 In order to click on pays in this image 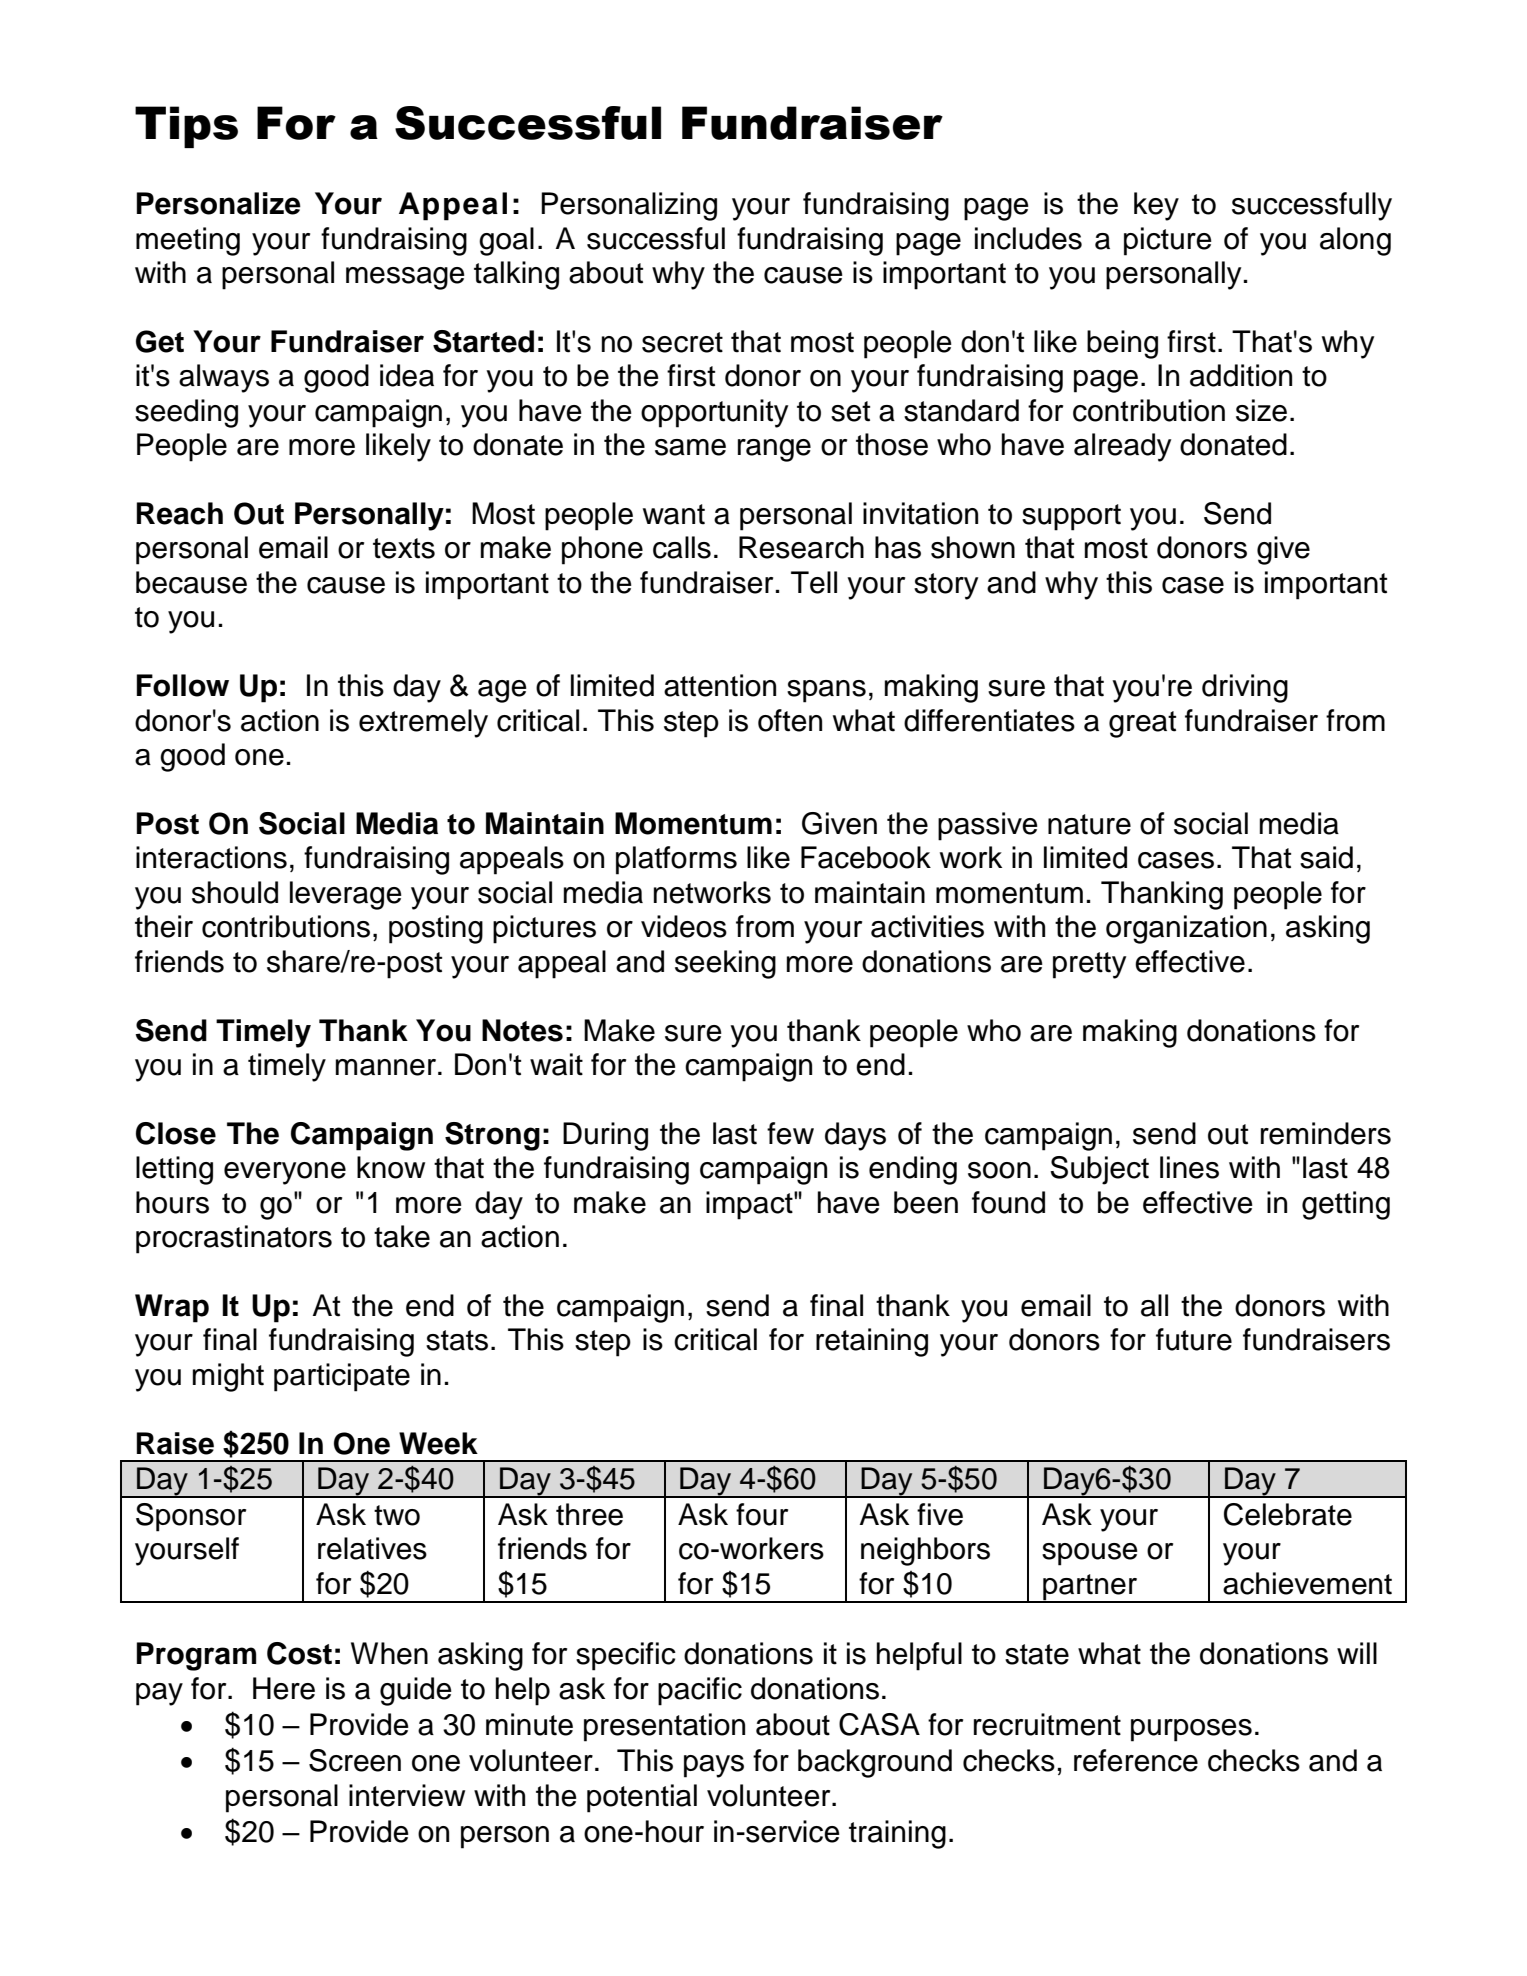, I will do `click(714, 1766)`.
